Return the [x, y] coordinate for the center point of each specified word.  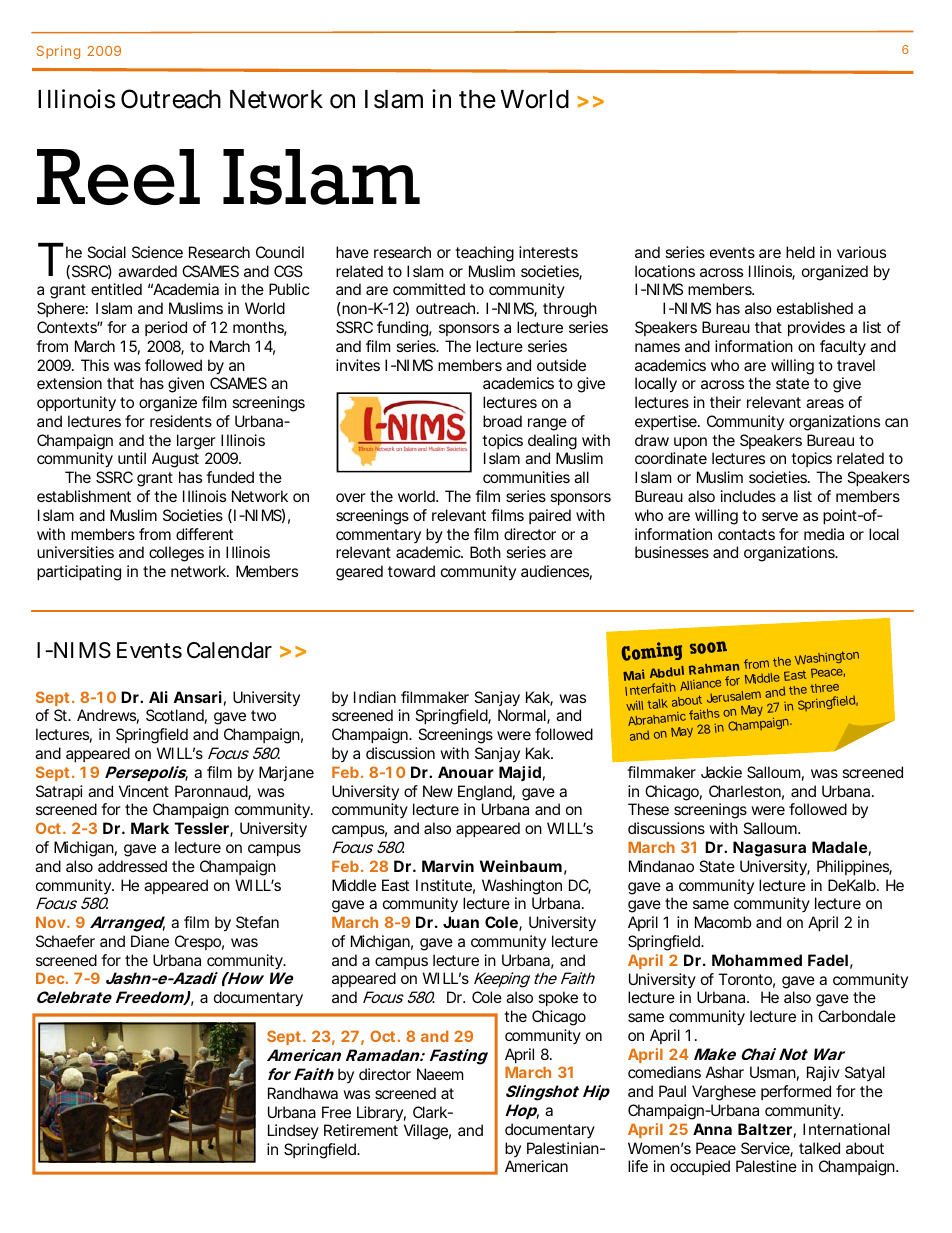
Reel [118, 177]
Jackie [721, 772]
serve [780, 516]
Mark [150, 828]
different [204, 534]
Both [485, 552]
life [638, 1166]
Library [381, 1113]
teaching [484, 254]
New [438, 791]
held [800, 252]
